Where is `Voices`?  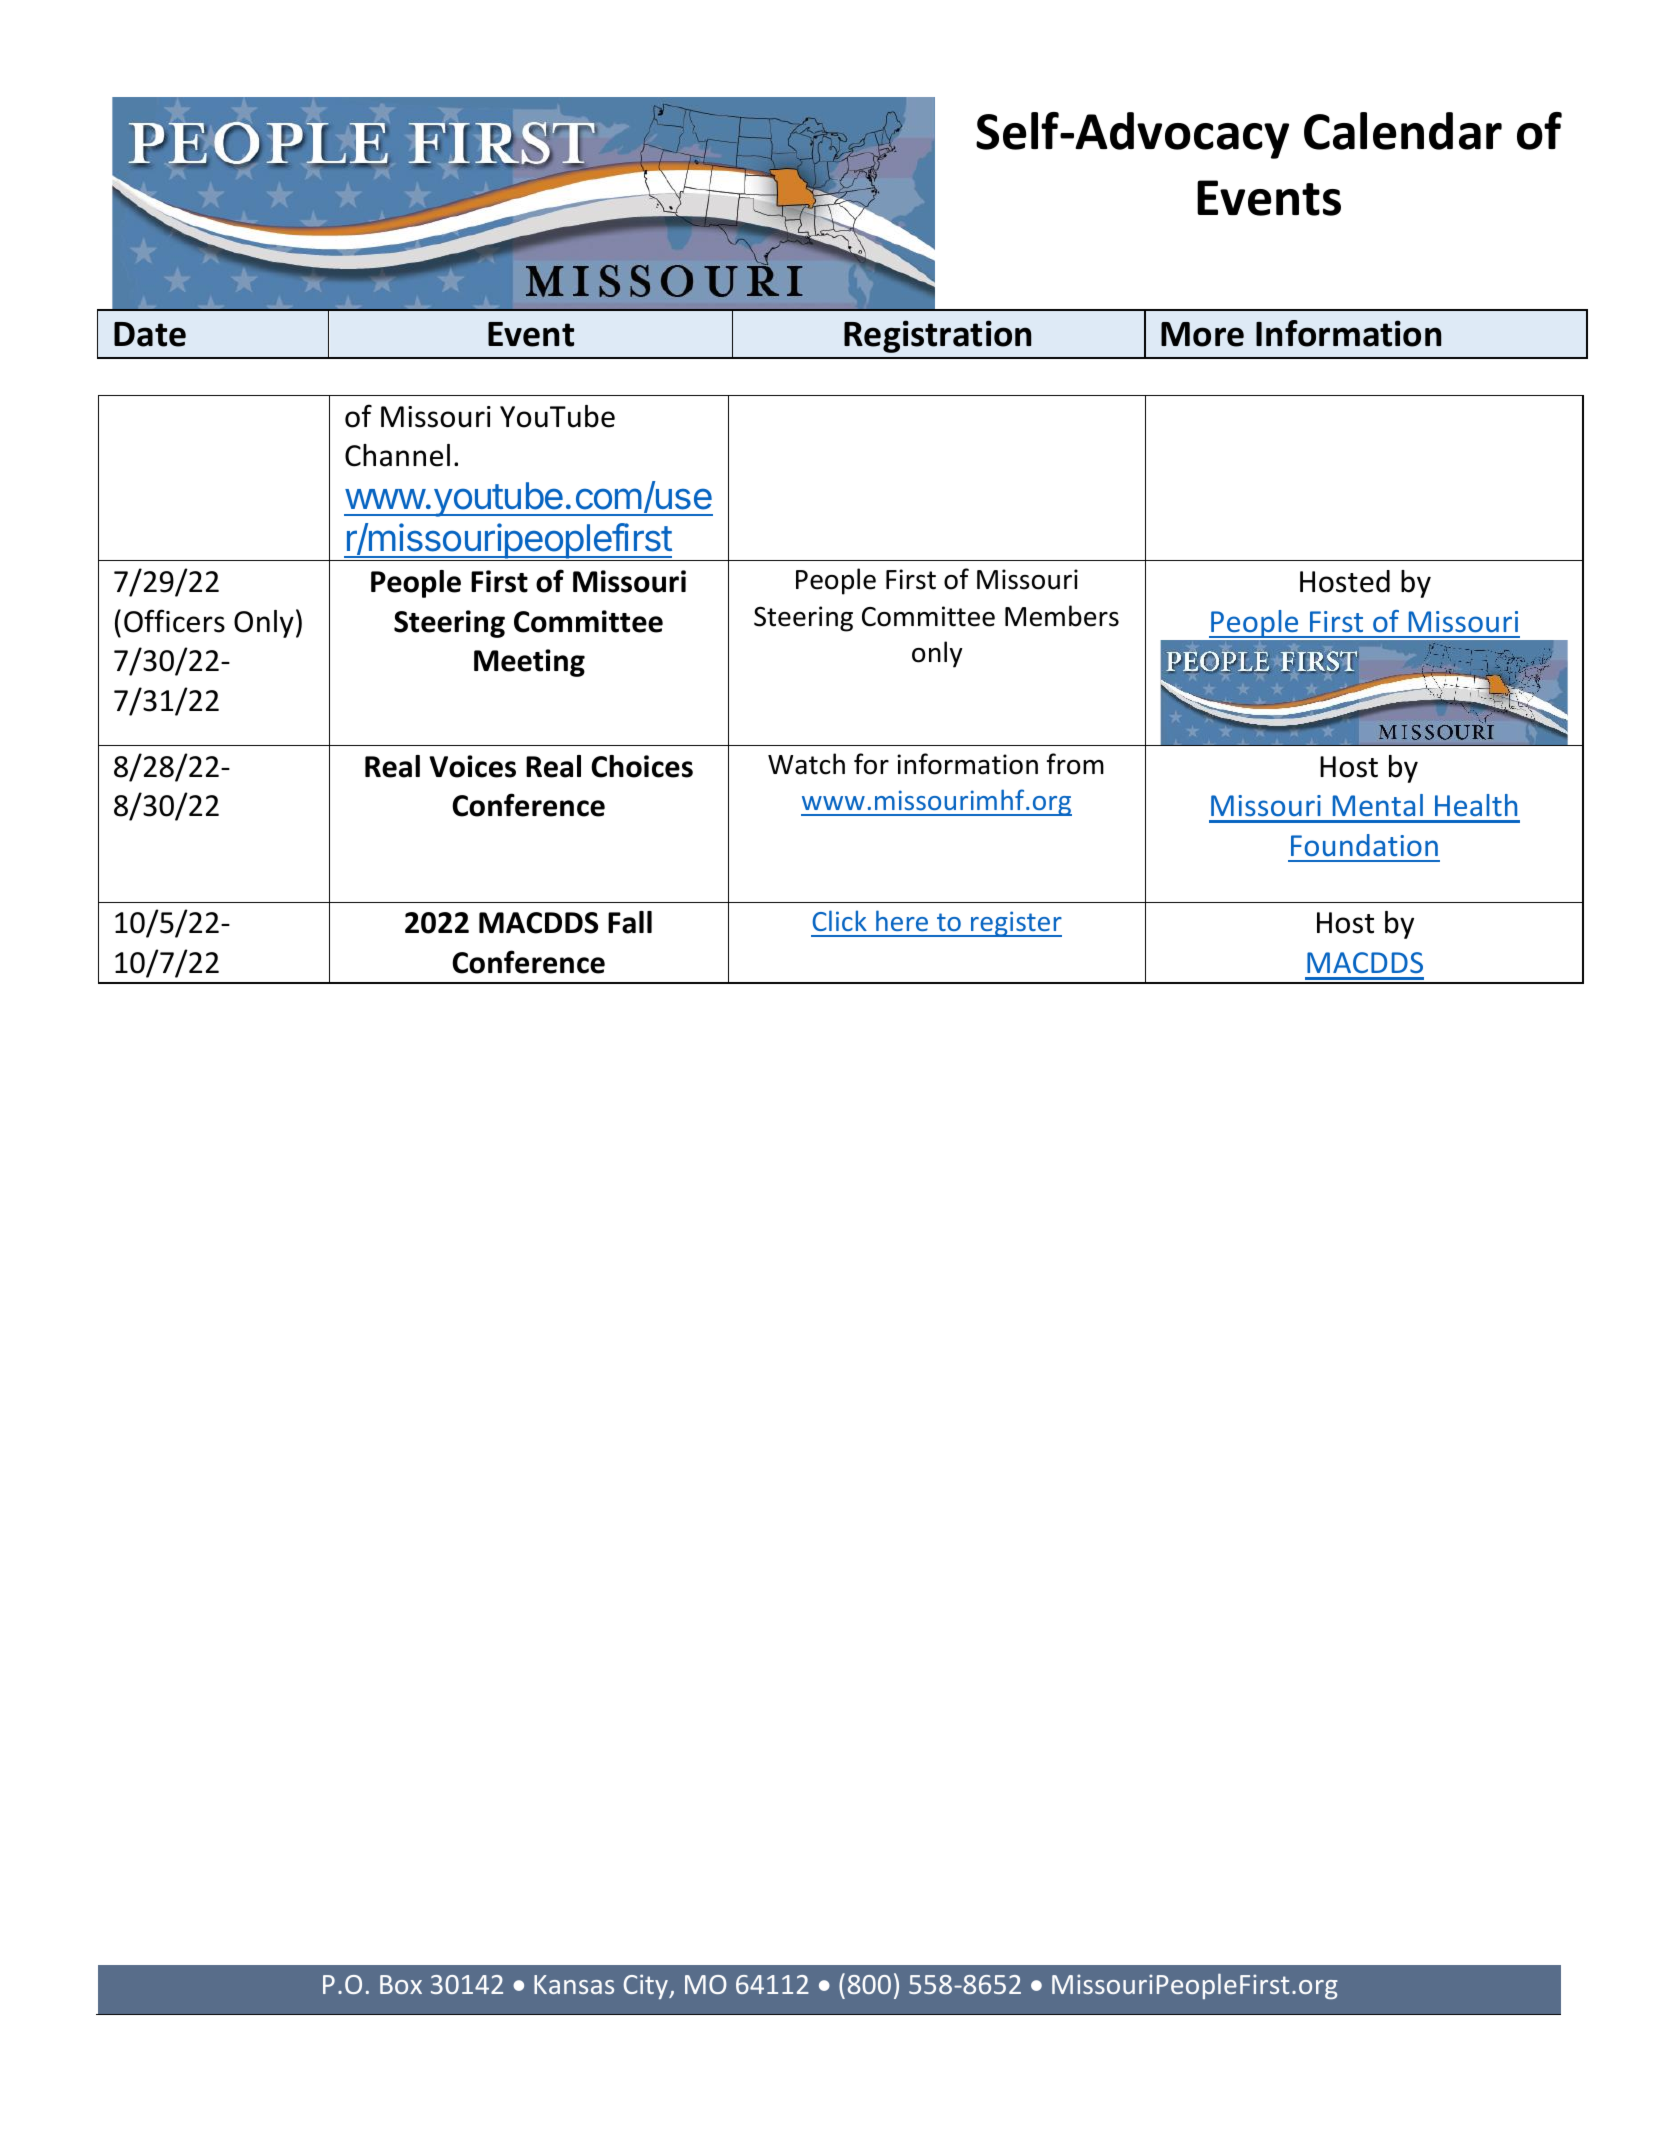 Voices is located at coordinates (472, 766).
